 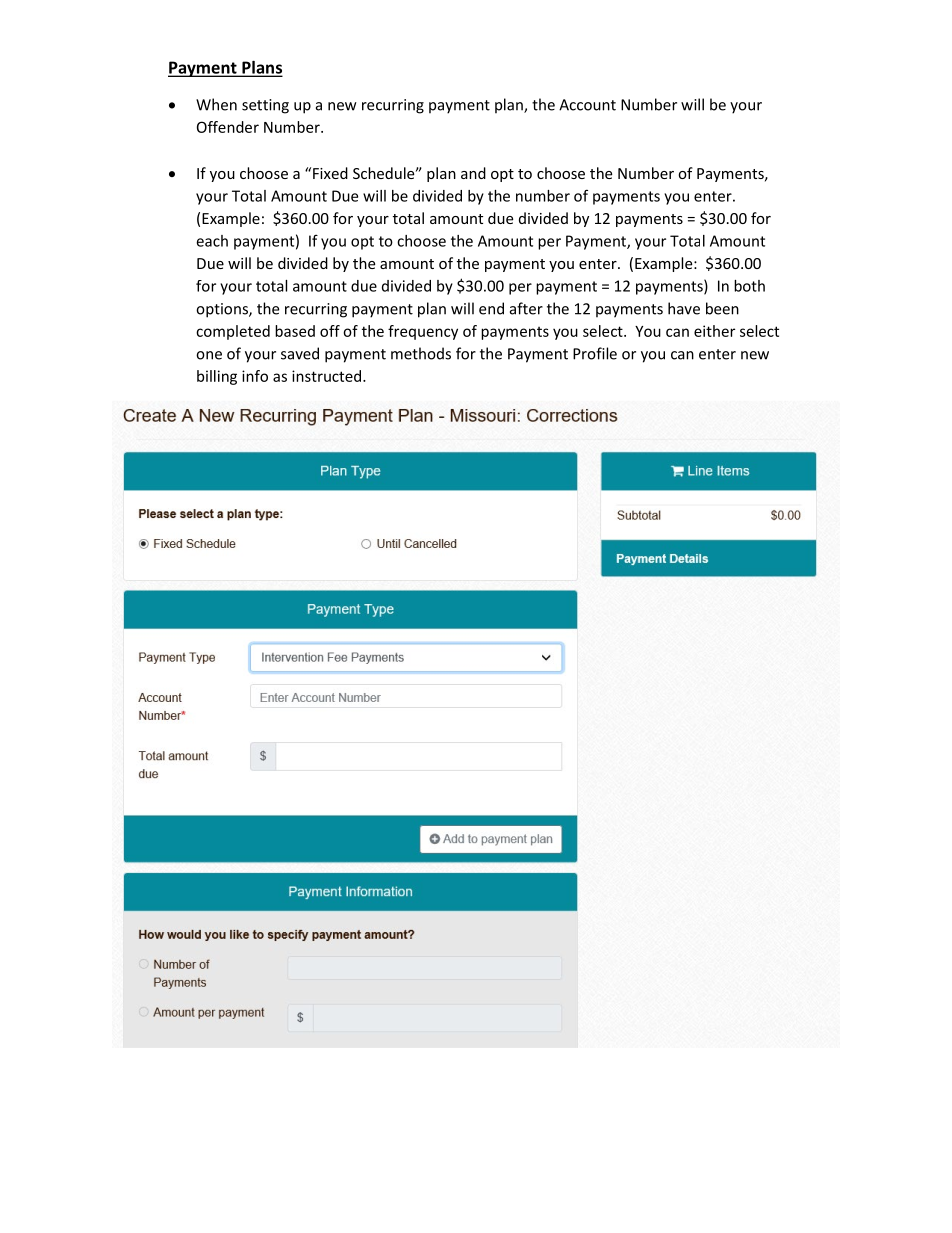 What do you see at coordinates (473, 173) in the screenshot?
I see `and` at bounding box center [473, 173].
